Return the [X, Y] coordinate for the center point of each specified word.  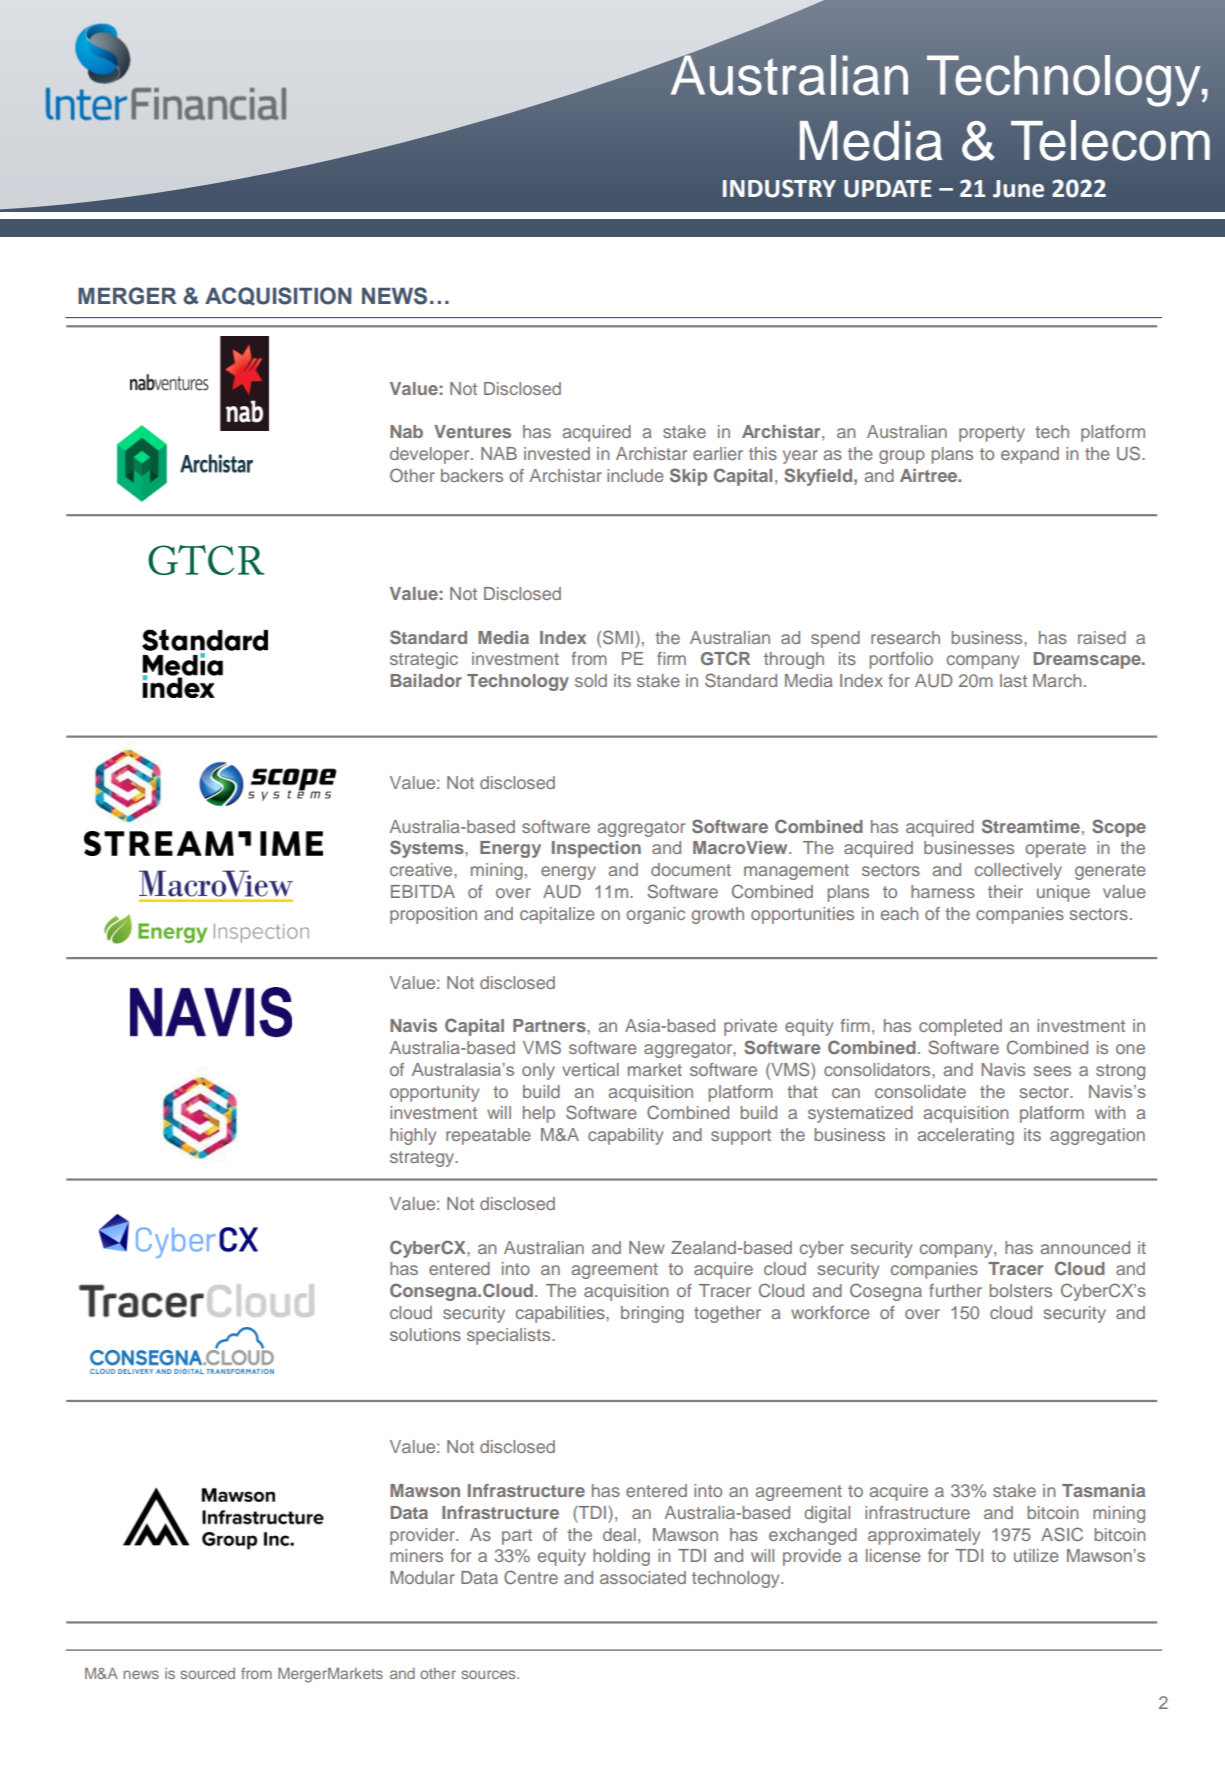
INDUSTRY [779, 188]
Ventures [472, 431]
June [1018, 189]
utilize [1036, 1555]
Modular [422, 1577]
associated [643, 1577]
